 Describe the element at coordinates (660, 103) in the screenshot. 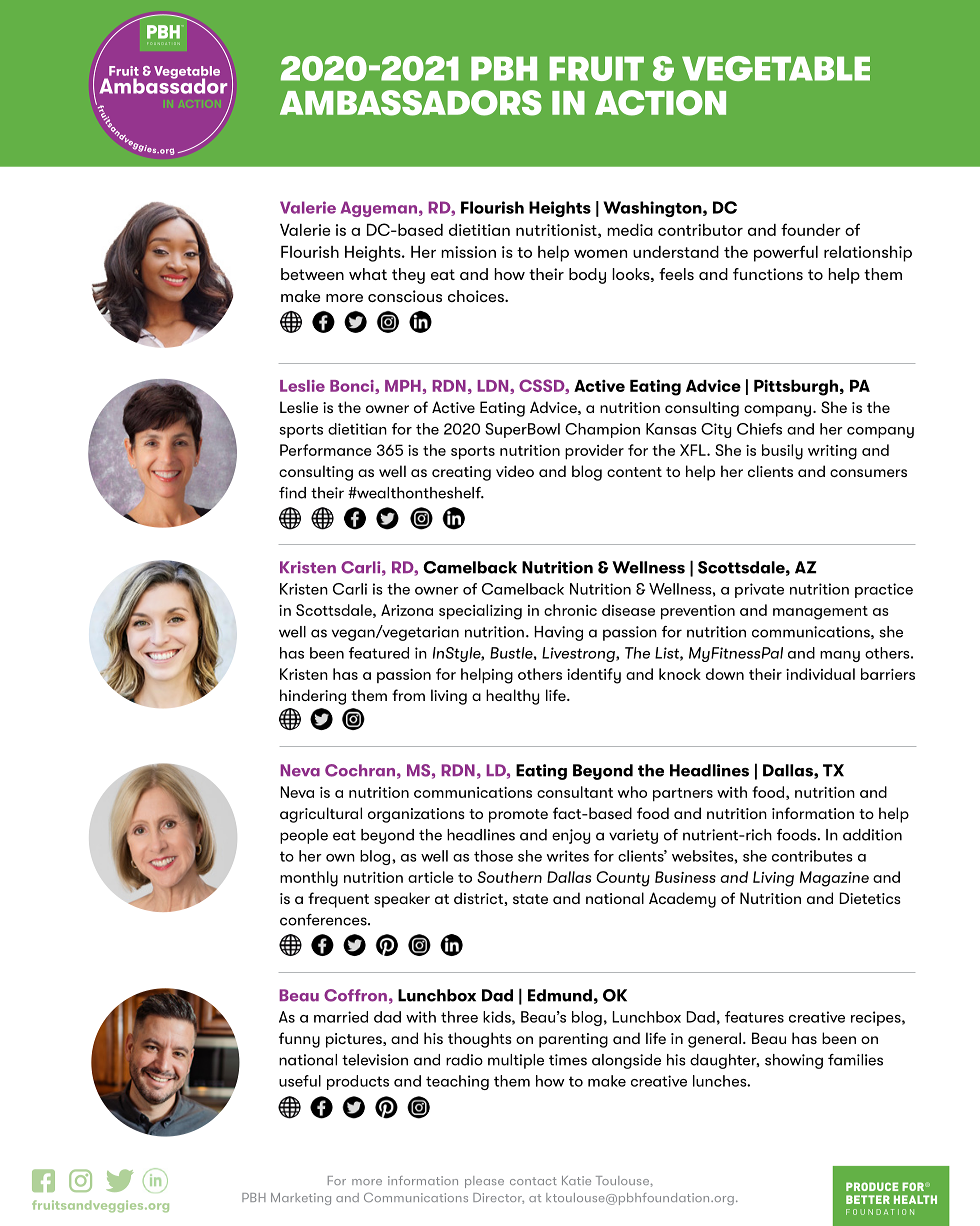

I see `ACTION` at that location.
